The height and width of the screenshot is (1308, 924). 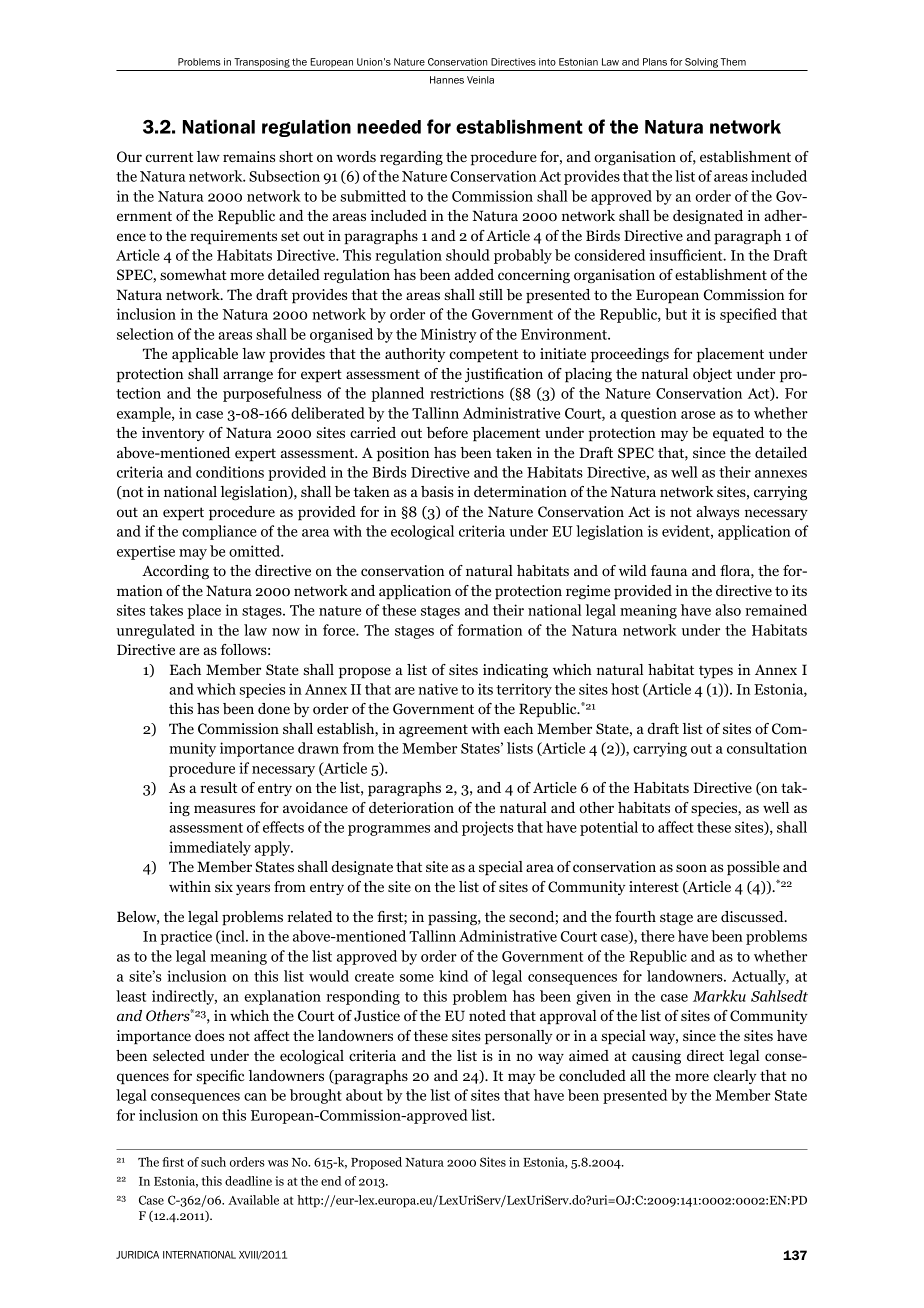 What do you see at coordinates (691, 868) in the screenshot?
I see `soon` at bounding box center [691, 868].
